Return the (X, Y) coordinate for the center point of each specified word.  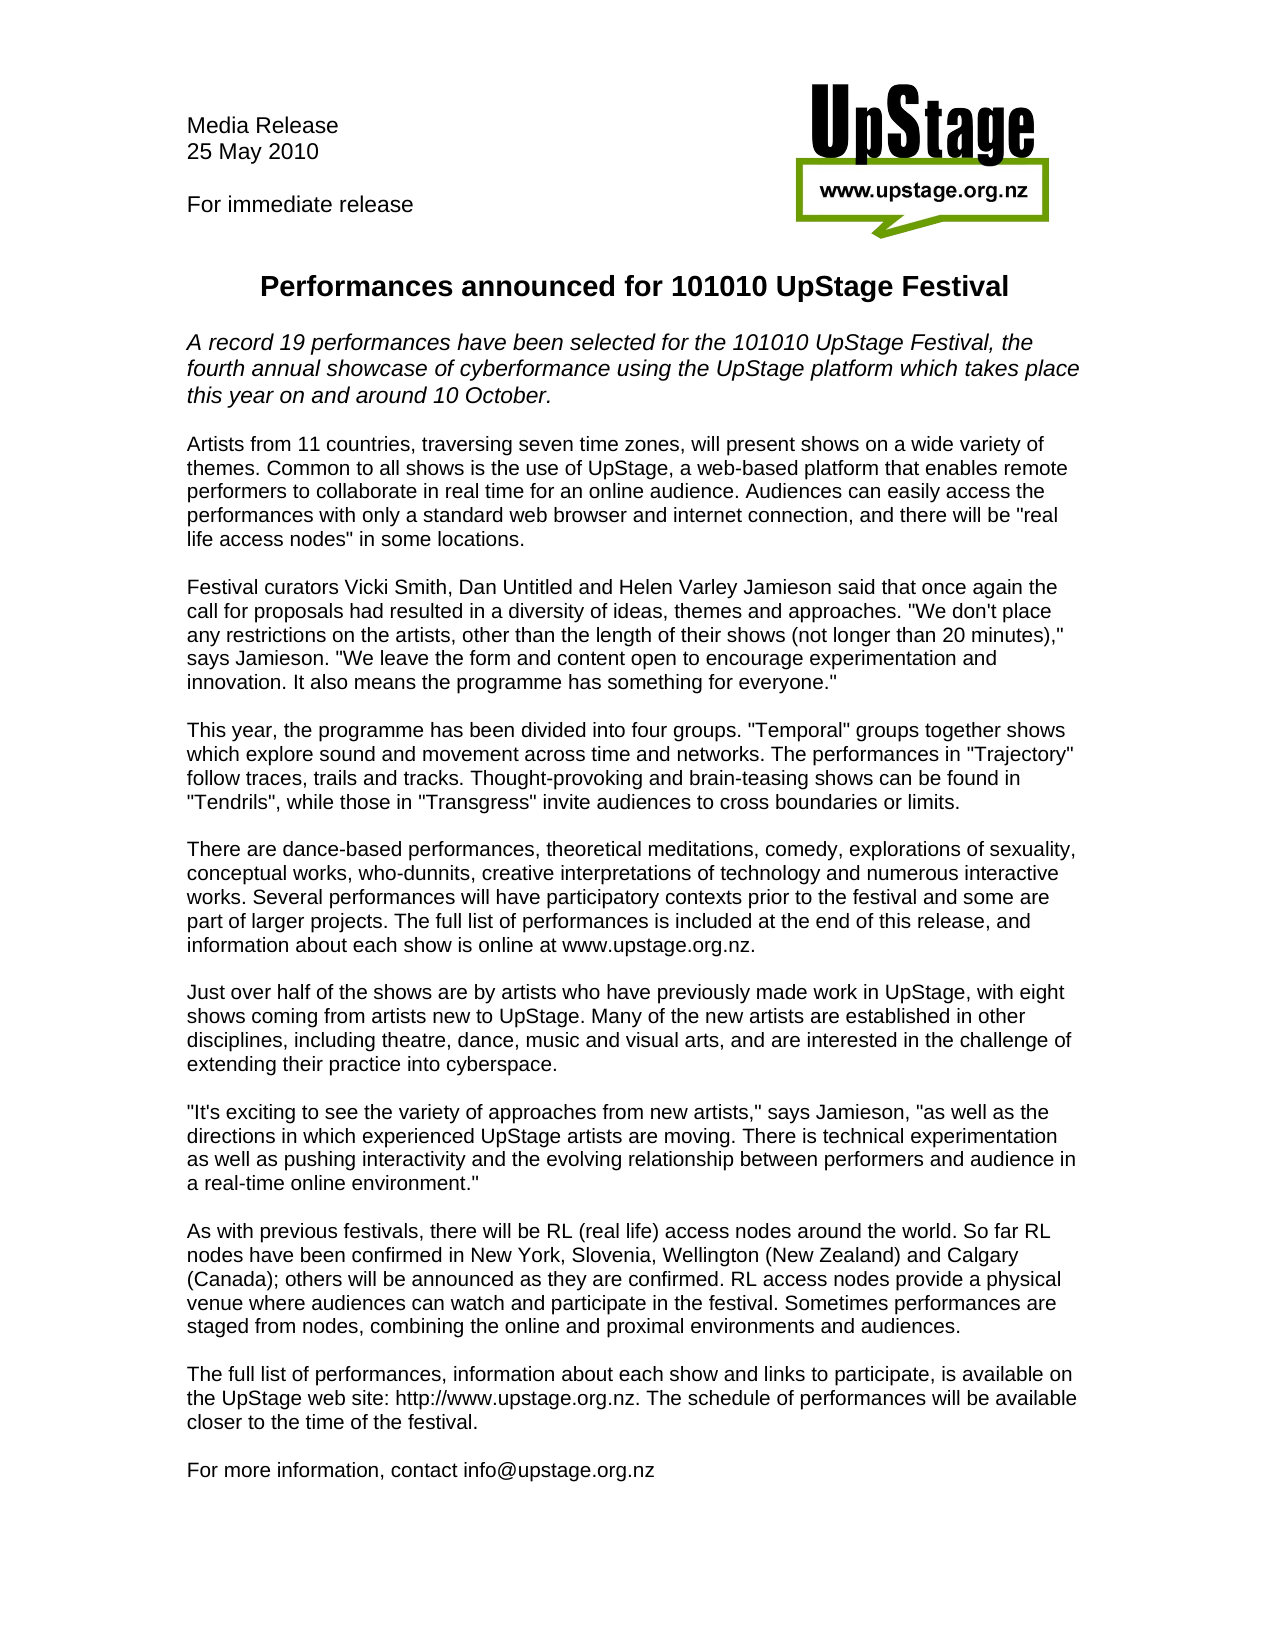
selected (613, 342)
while (310, 801)
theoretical (593, 848)
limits (931, 801)
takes (992, 368)
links (785, 1373)
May (241, 153)
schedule (729, 1397)
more (247, 1471)
